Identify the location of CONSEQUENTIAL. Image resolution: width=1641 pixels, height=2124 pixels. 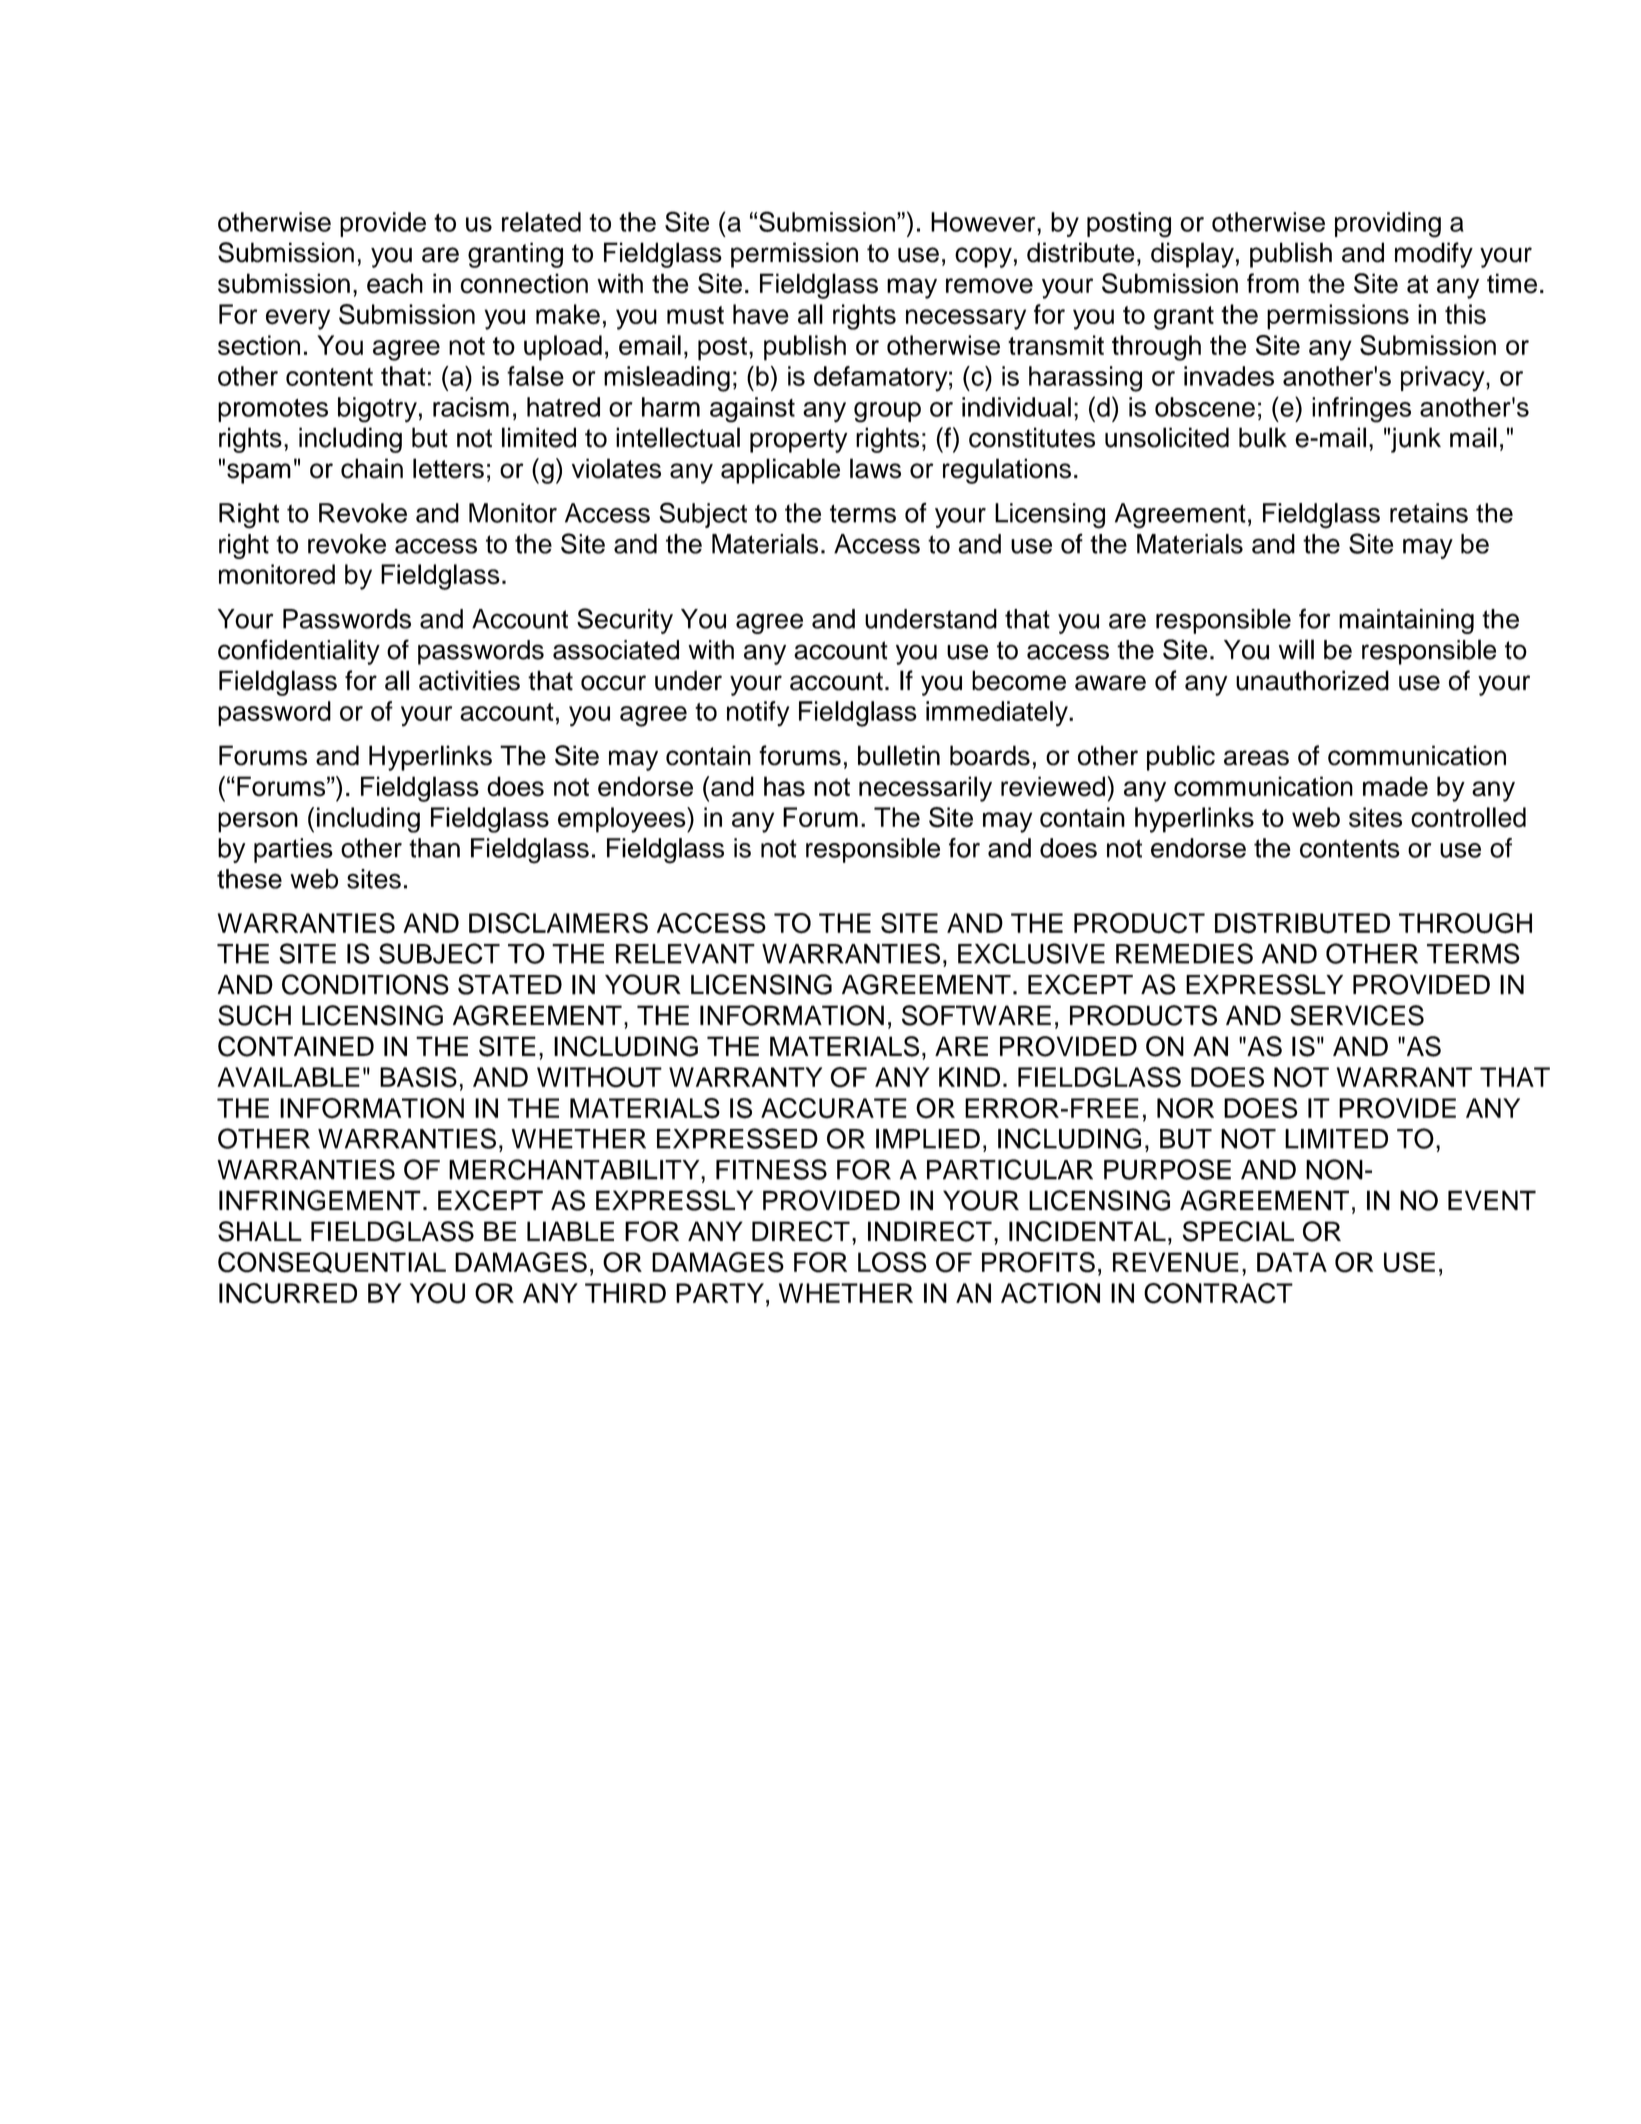
(332, 1262).
